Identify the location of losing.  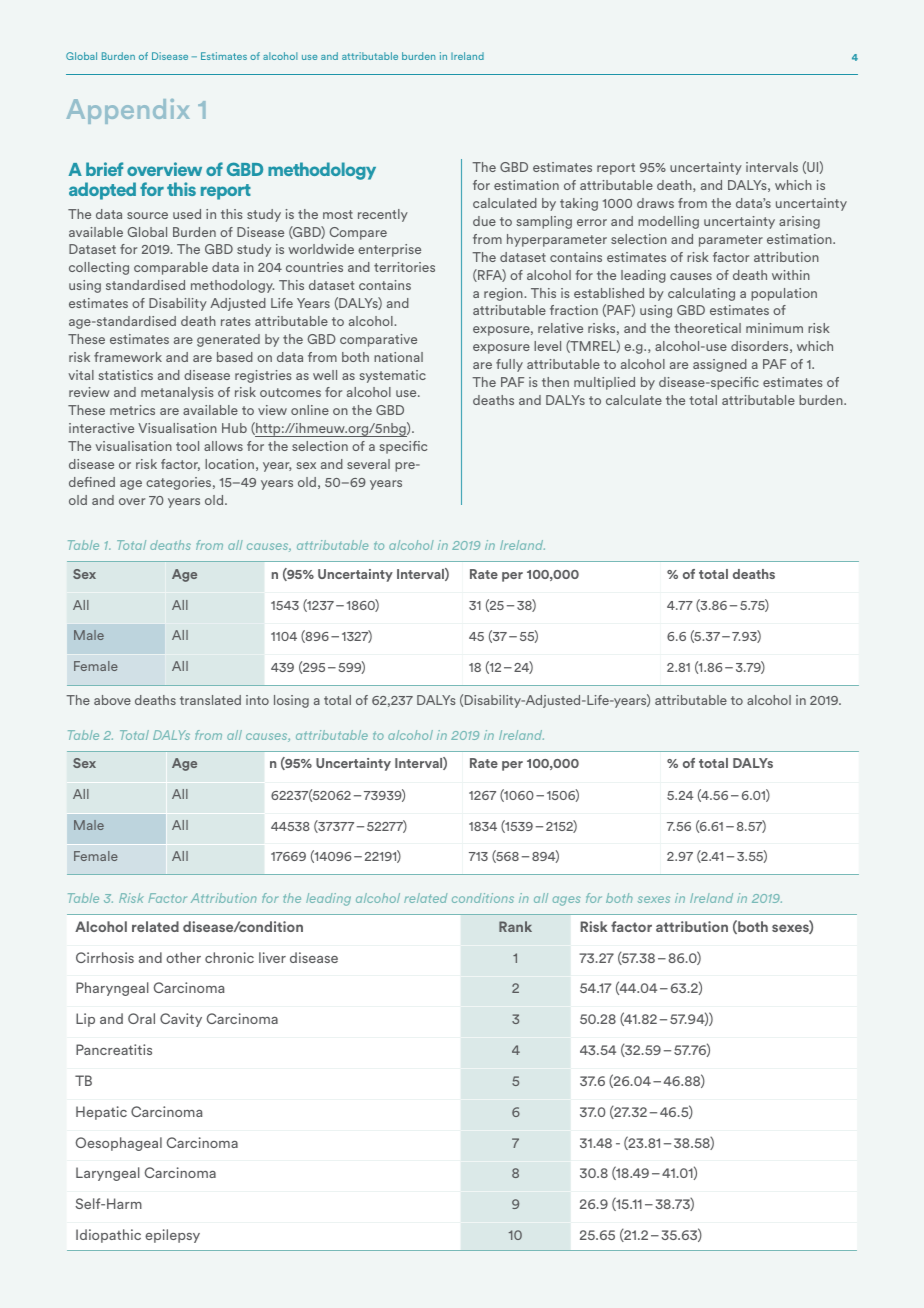
(291, 701).
